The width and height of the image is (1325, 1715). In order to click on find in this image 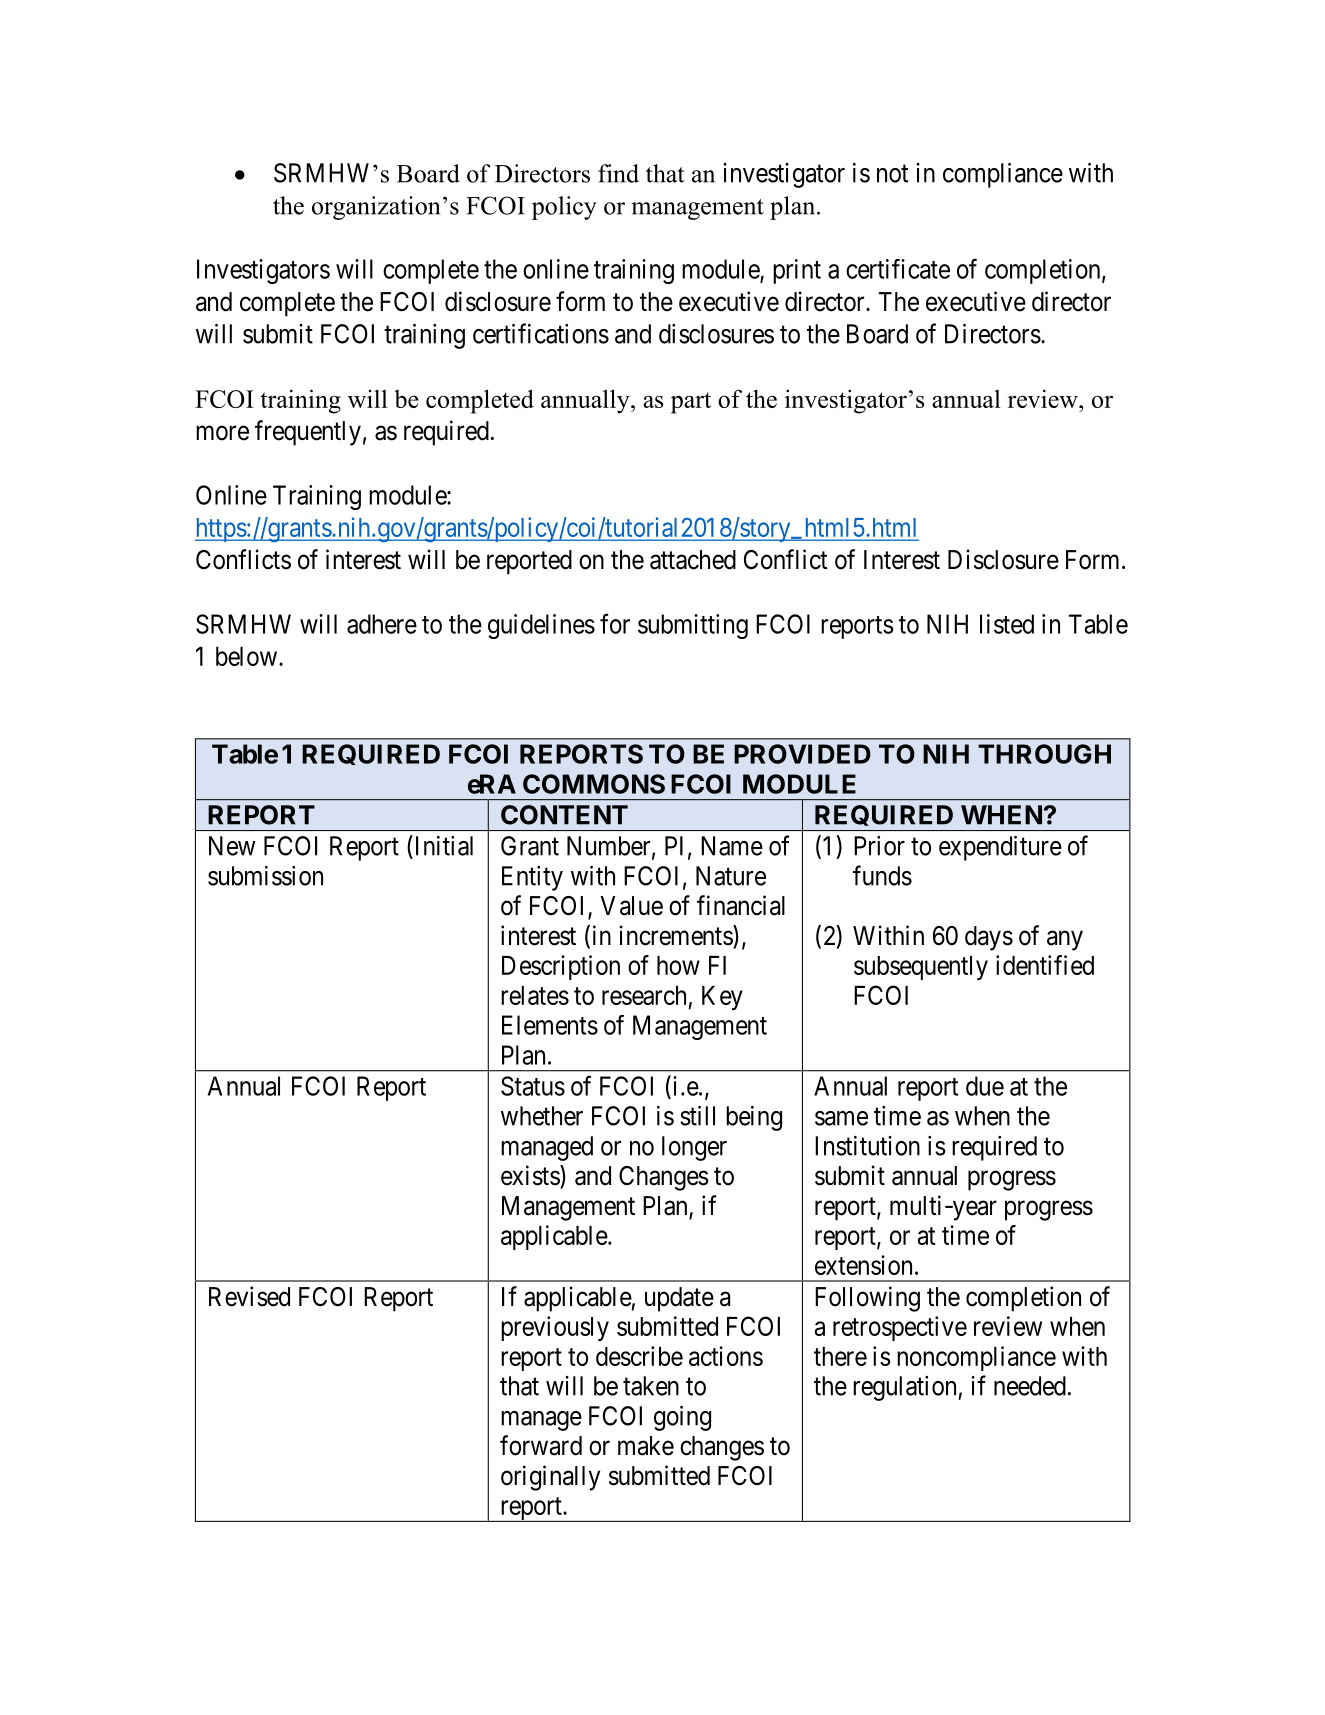, I will do `click(618, 173)`.
